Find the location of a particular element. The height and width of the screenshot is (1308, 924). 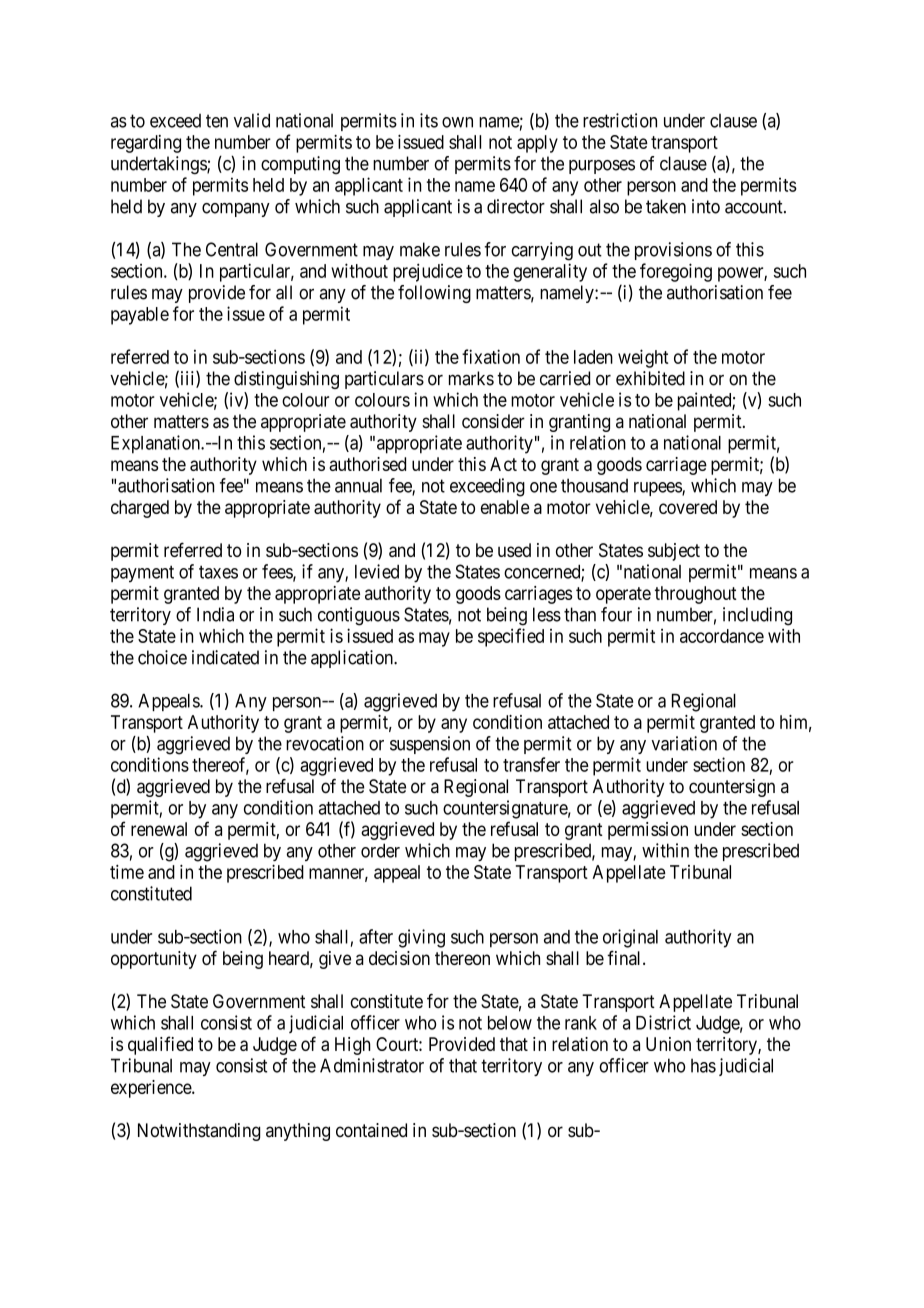

taken is located at coordinates (666, 206).
